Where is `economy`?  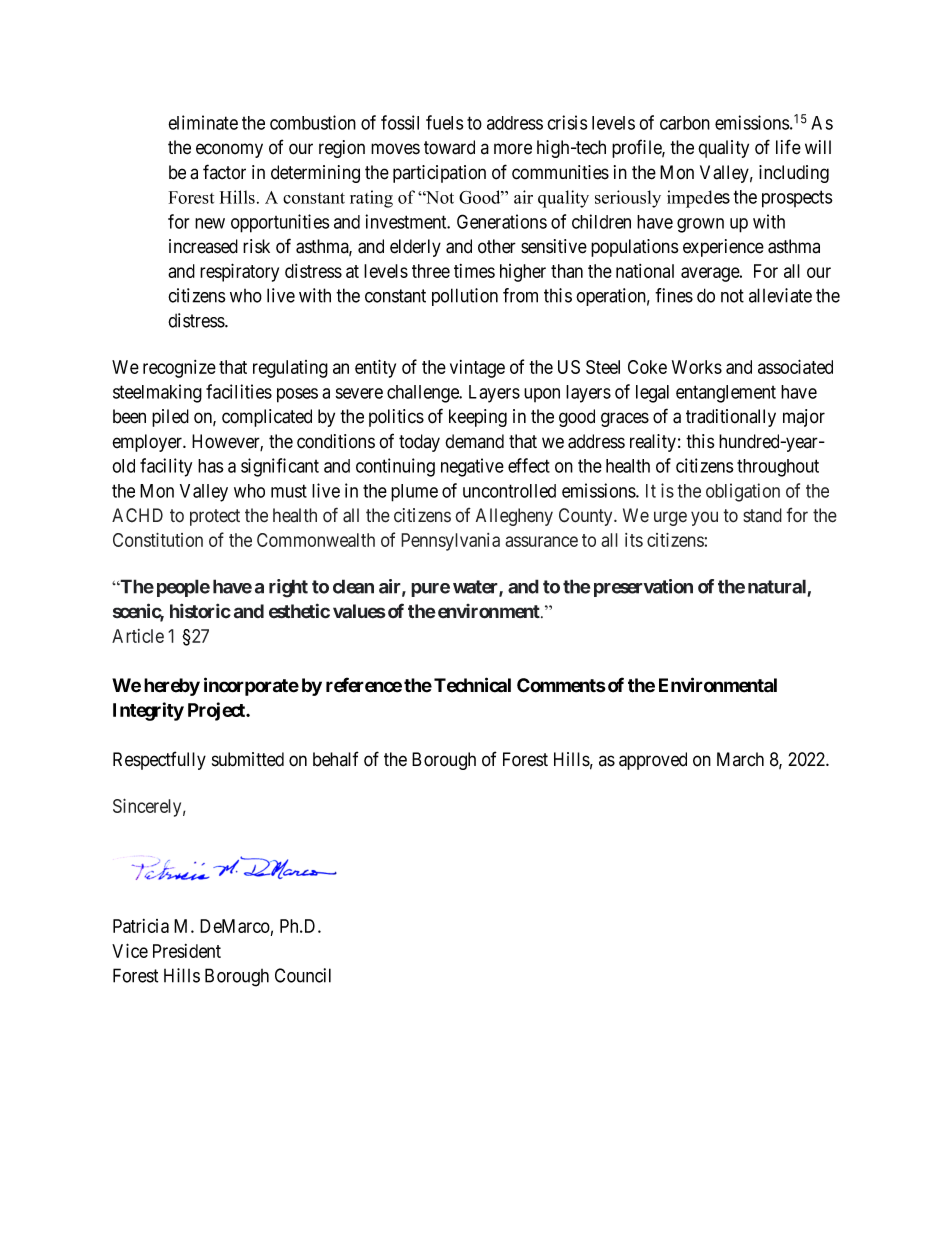
economy is located at coordinates (229, 150).
